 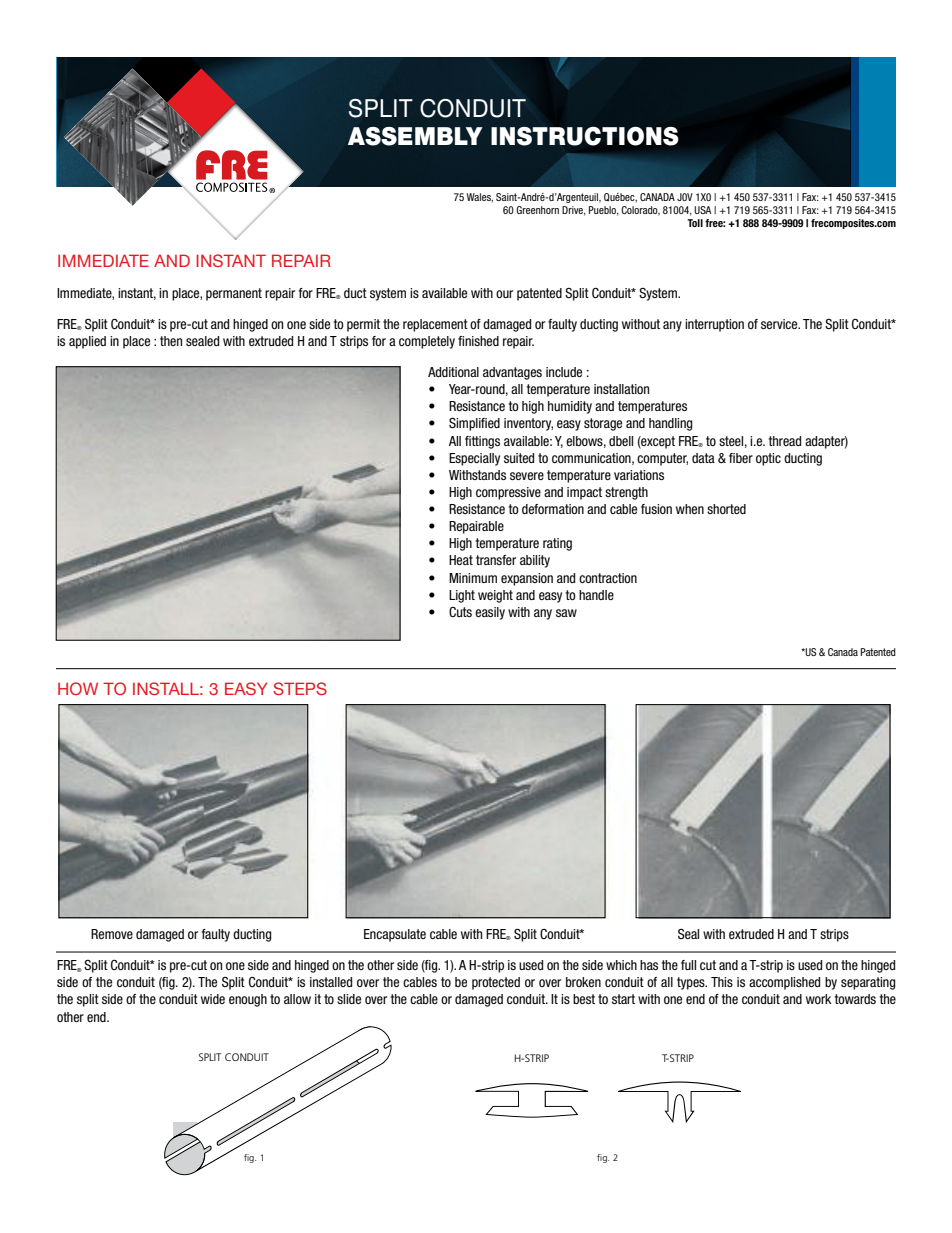 I want to click on USA, so click(x=703, y=210).
